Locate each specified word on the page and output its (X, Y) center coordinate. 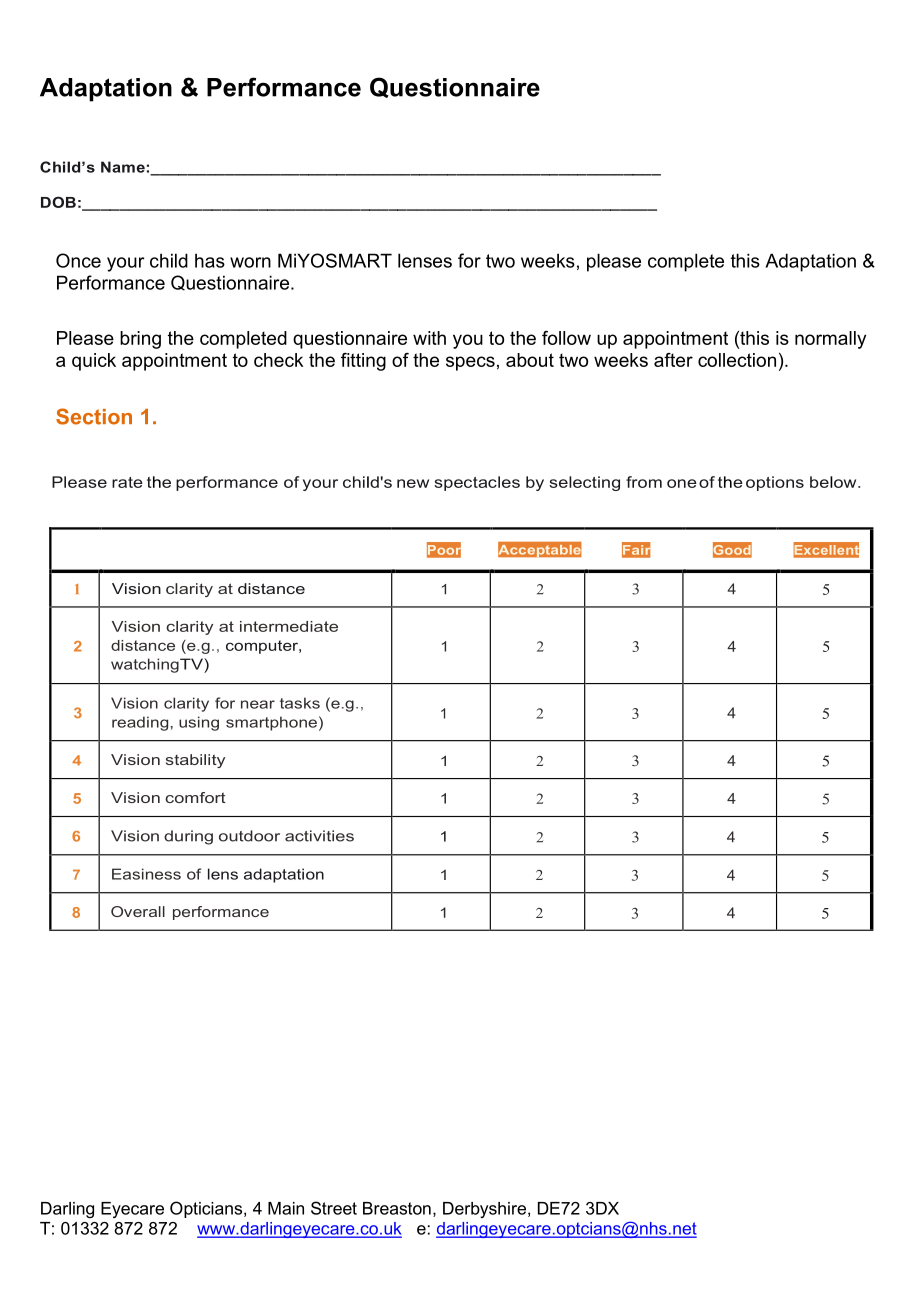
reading (140, 723)
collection (737, 360)
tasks (300, 703)
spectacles (477, 483)
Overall (138, 911)
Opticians (207, 1209)
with (429, 338)
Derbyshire (484, 1210)
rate (127, 482)
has (210, 260)
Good (732, 549)
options (775, 483)
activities (319, 836)
